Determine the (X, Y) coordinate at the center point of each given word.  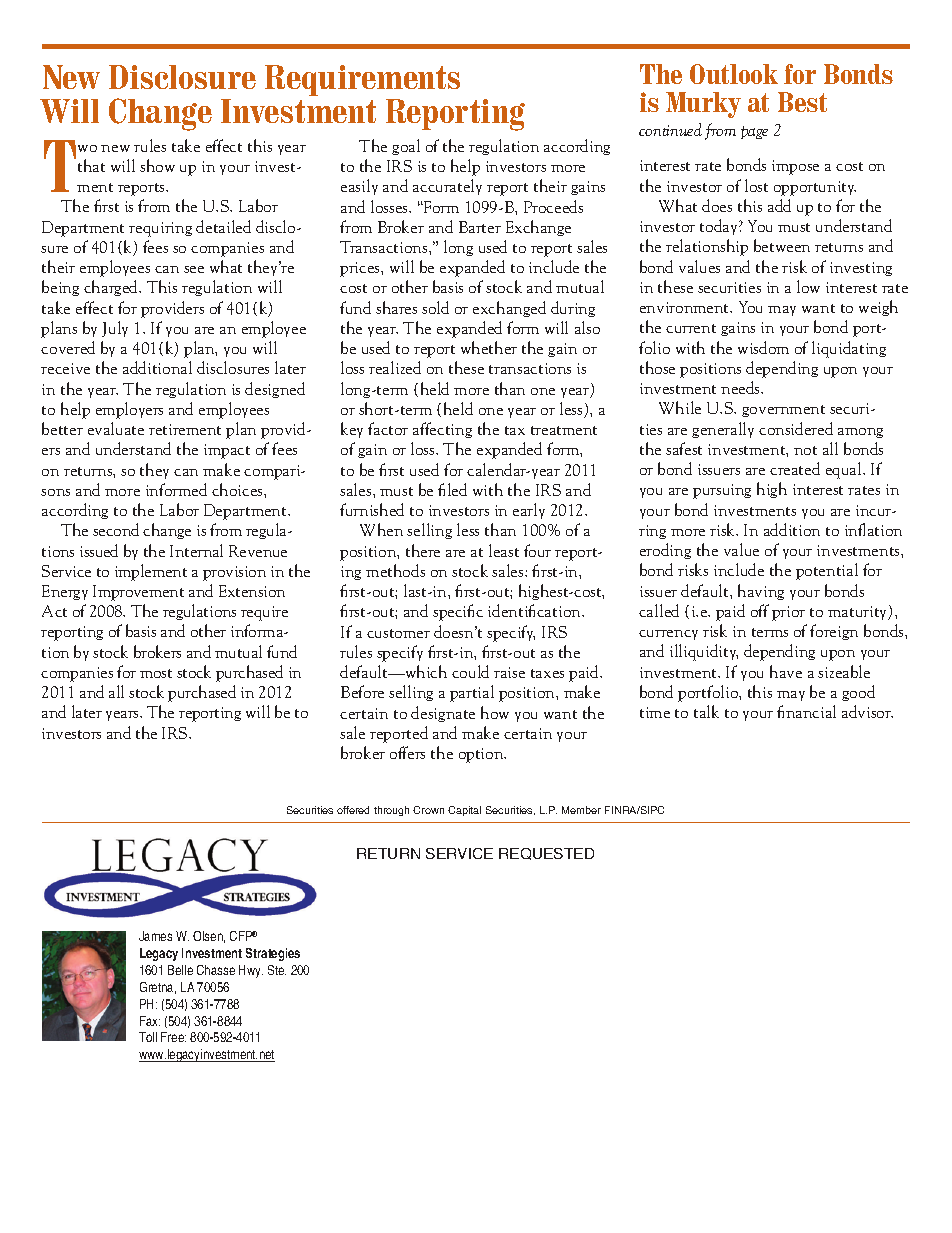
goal (406, 147)
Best (802, 102)
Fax (150, 1021)
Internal (196, 550)
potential (827, 571)
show (157, 165)
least (504, 550)
